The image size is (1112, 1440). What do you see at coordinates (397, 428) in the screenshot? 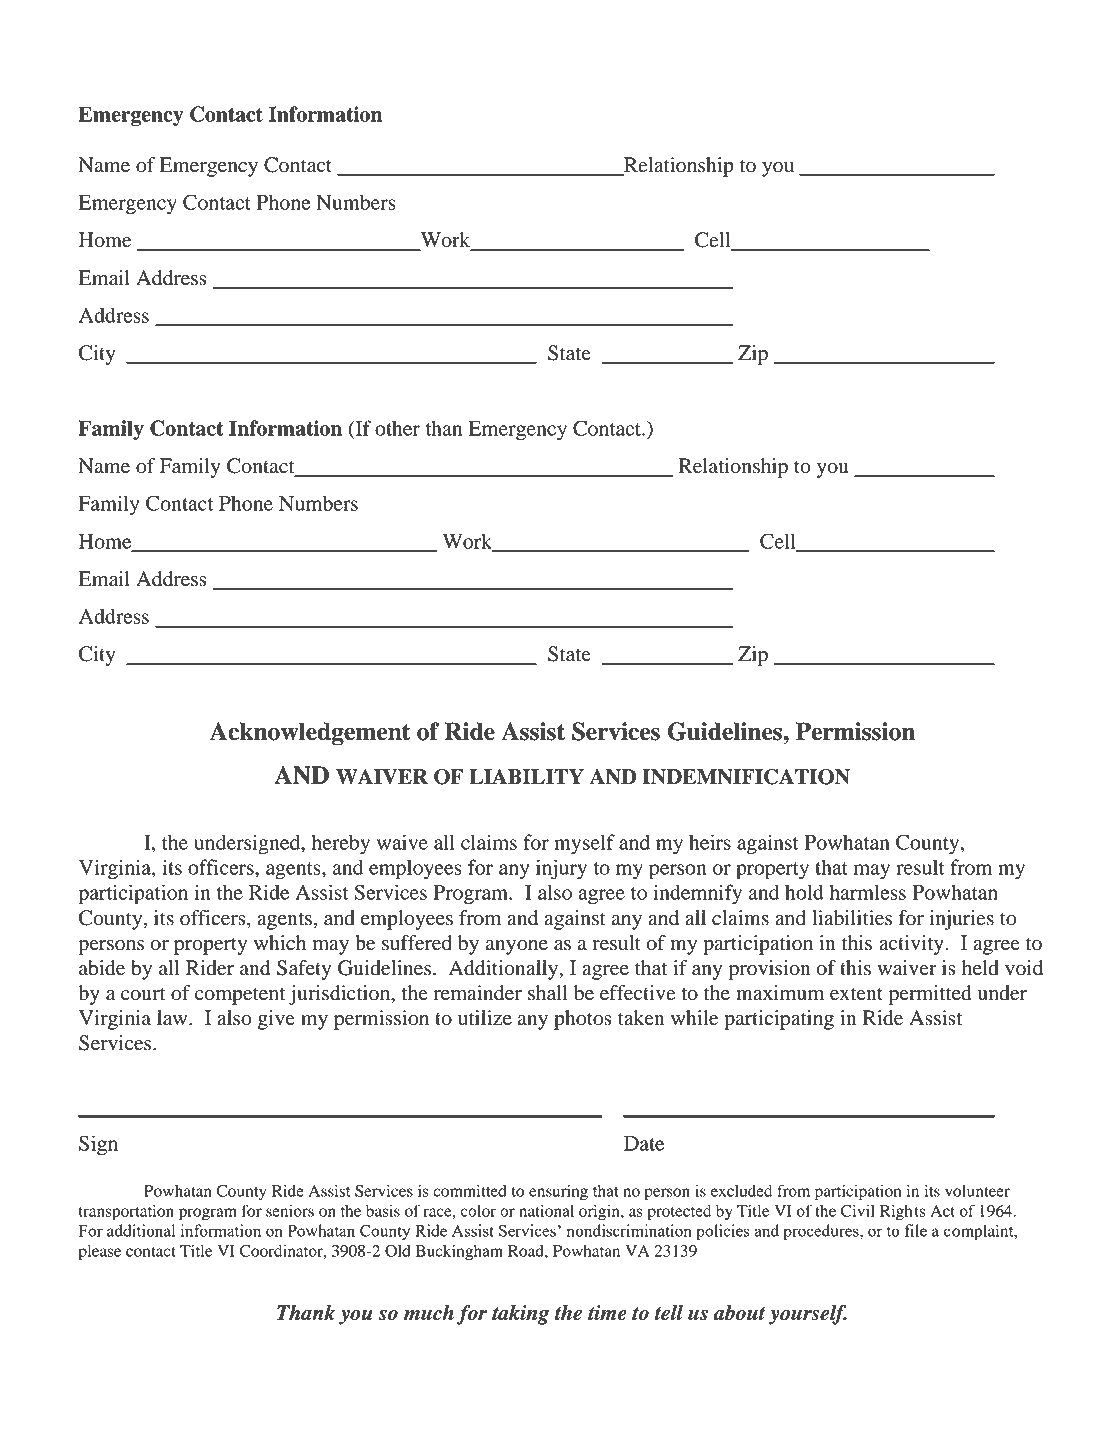
I see `other` at bounding box center [397, 428].
